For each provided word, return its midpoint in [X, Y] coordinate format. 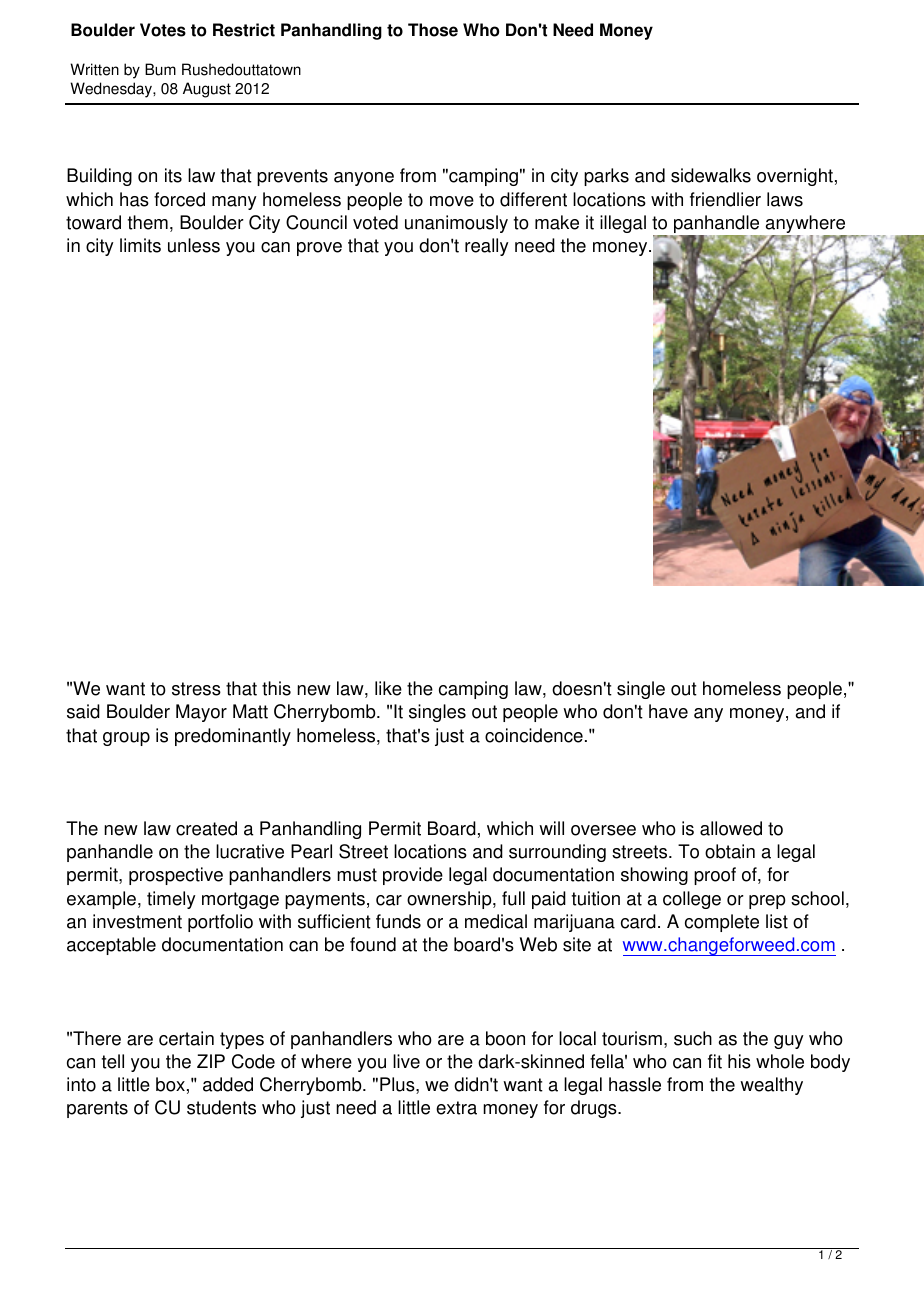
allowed [731, 828]
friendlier [725, 199]
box [170, 1084]
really [487, 247]
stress [196, 689]
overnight [795, 177]
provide [413, 876]
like [388, 688]
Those [433, 30]
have [668, 711]
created [206, 828]
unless [194, 245]
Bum [160, 69]
